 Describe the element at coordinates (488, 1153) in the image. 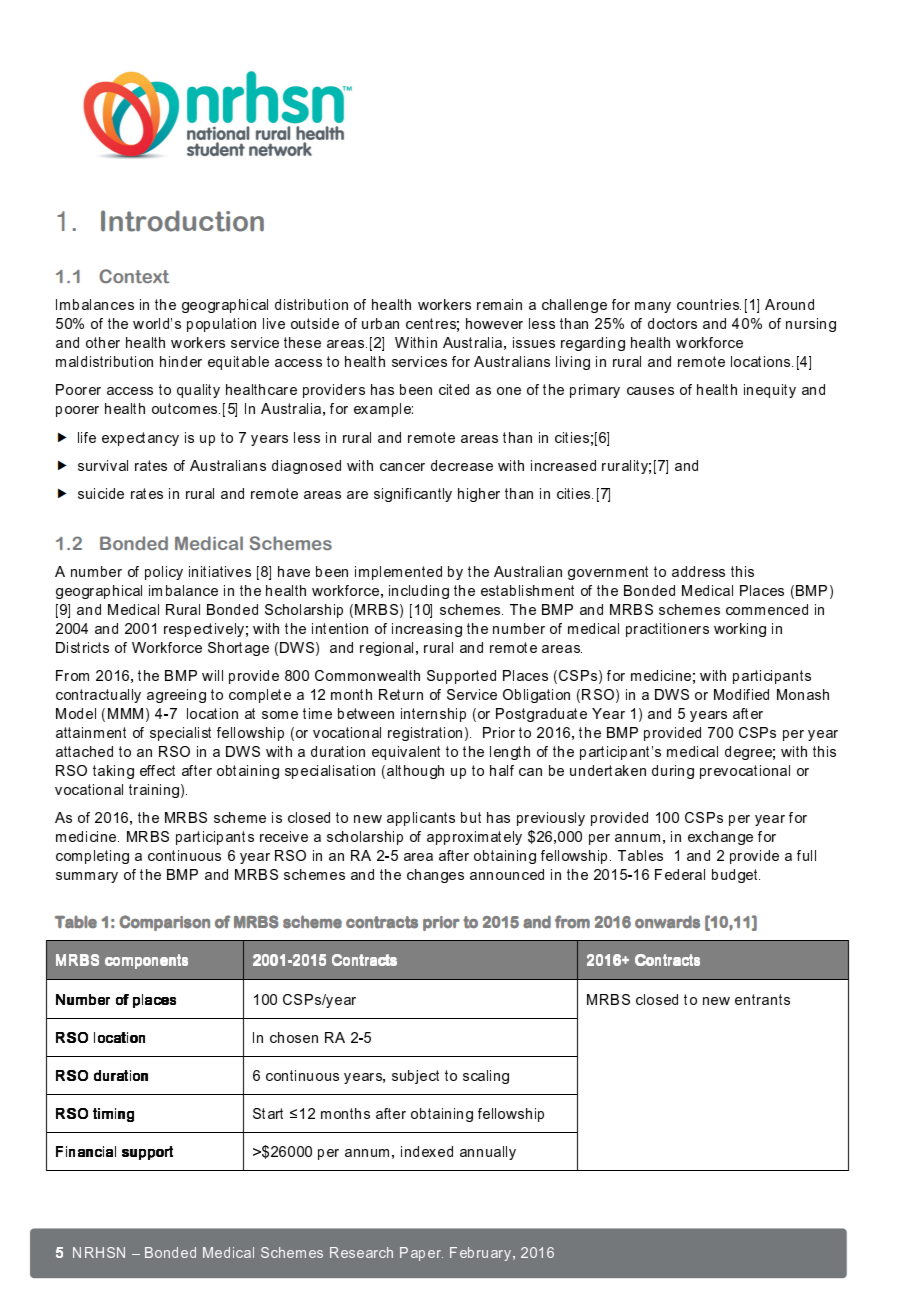

I see `annually` at that location.
